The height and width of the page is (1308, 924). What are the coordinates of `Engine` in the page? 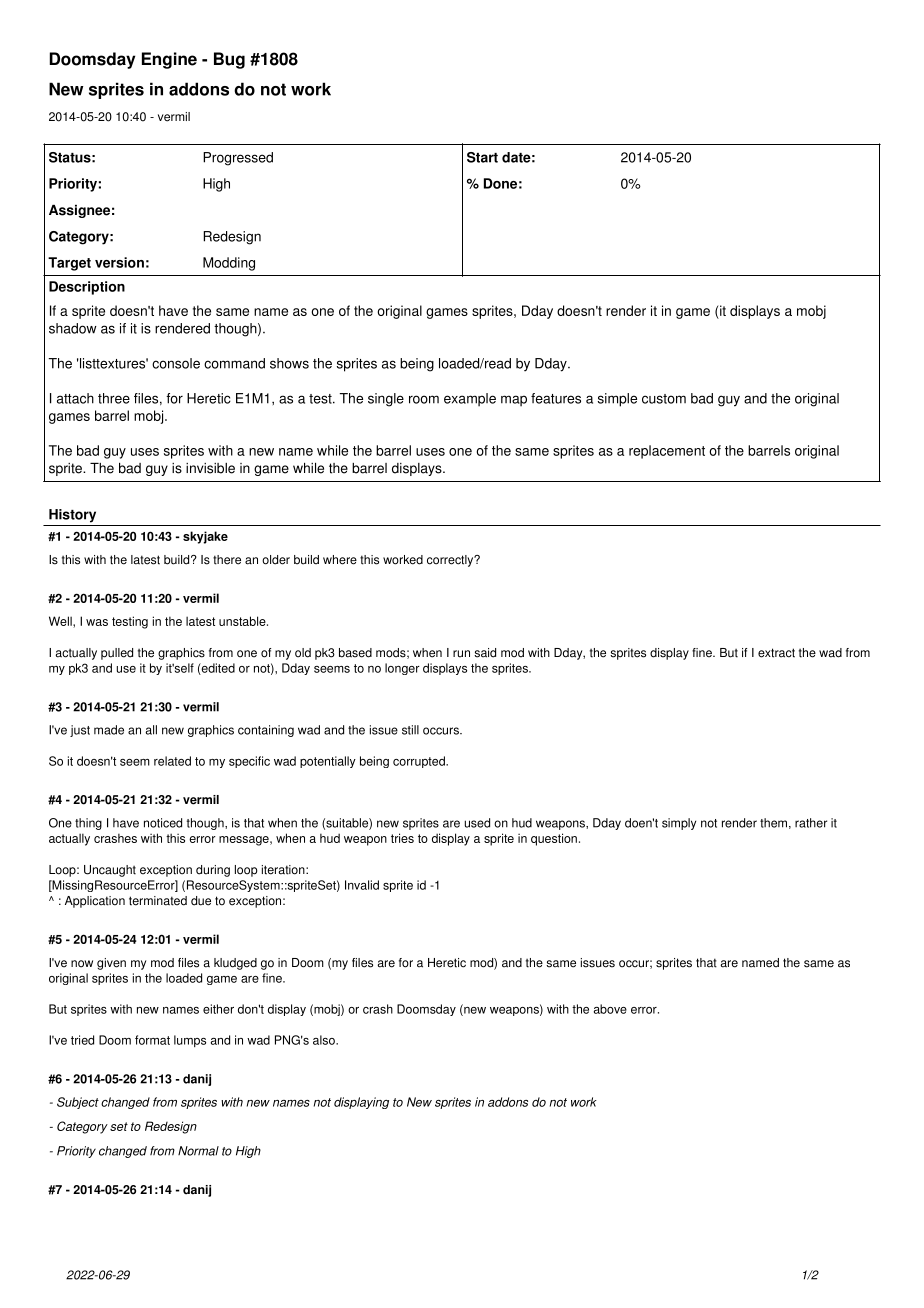 It's located at (169, 60).
